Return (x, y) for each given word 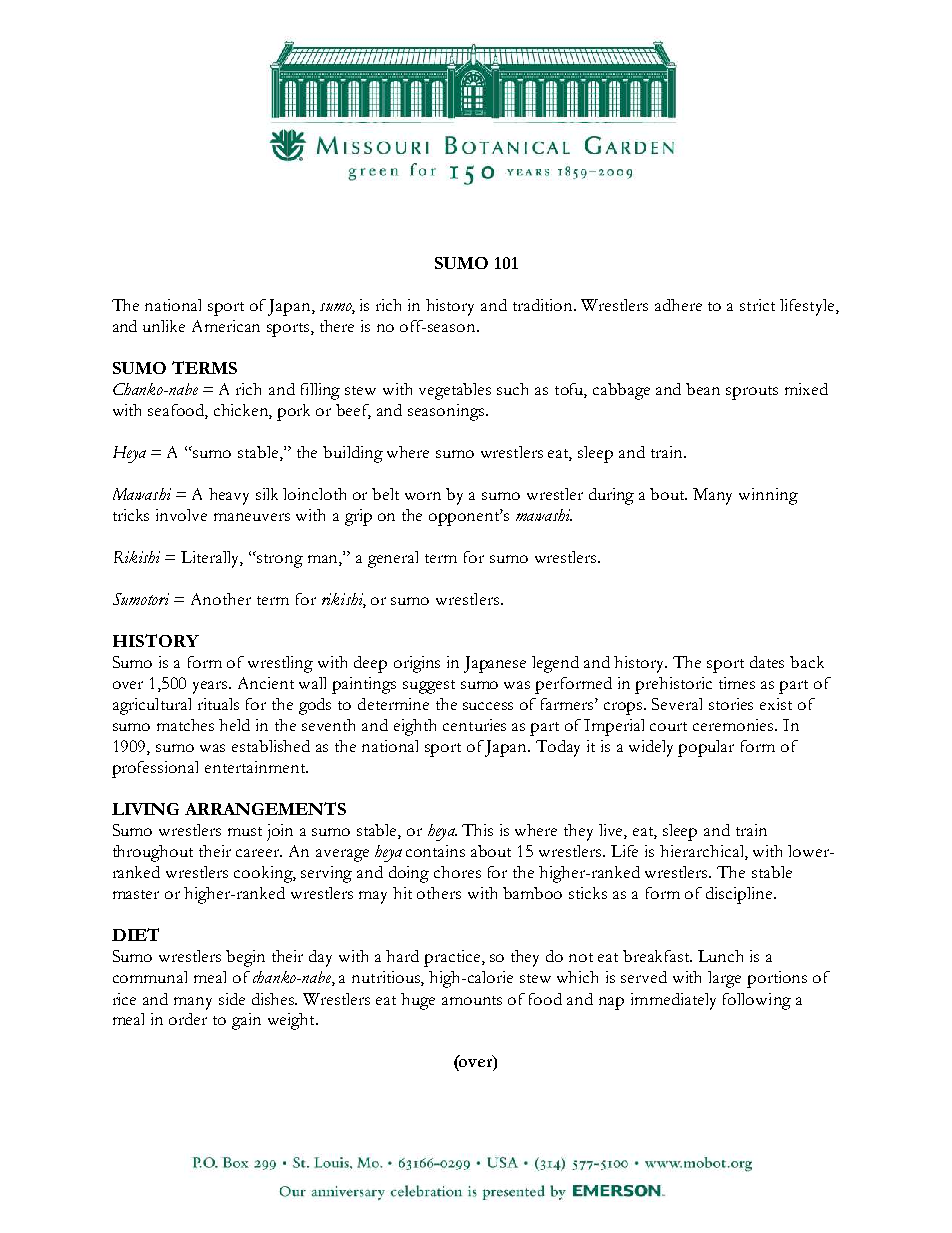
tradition (544, 305)
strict (757, 305)
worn (423, 496)
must (245, 831)
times (737, 683)
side (232, 999)
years (212, 687)
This (477, 830)
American (226, 326)
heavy (229, 496)
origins (417, 664)
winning (768, 496)
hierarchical (703, 852)
